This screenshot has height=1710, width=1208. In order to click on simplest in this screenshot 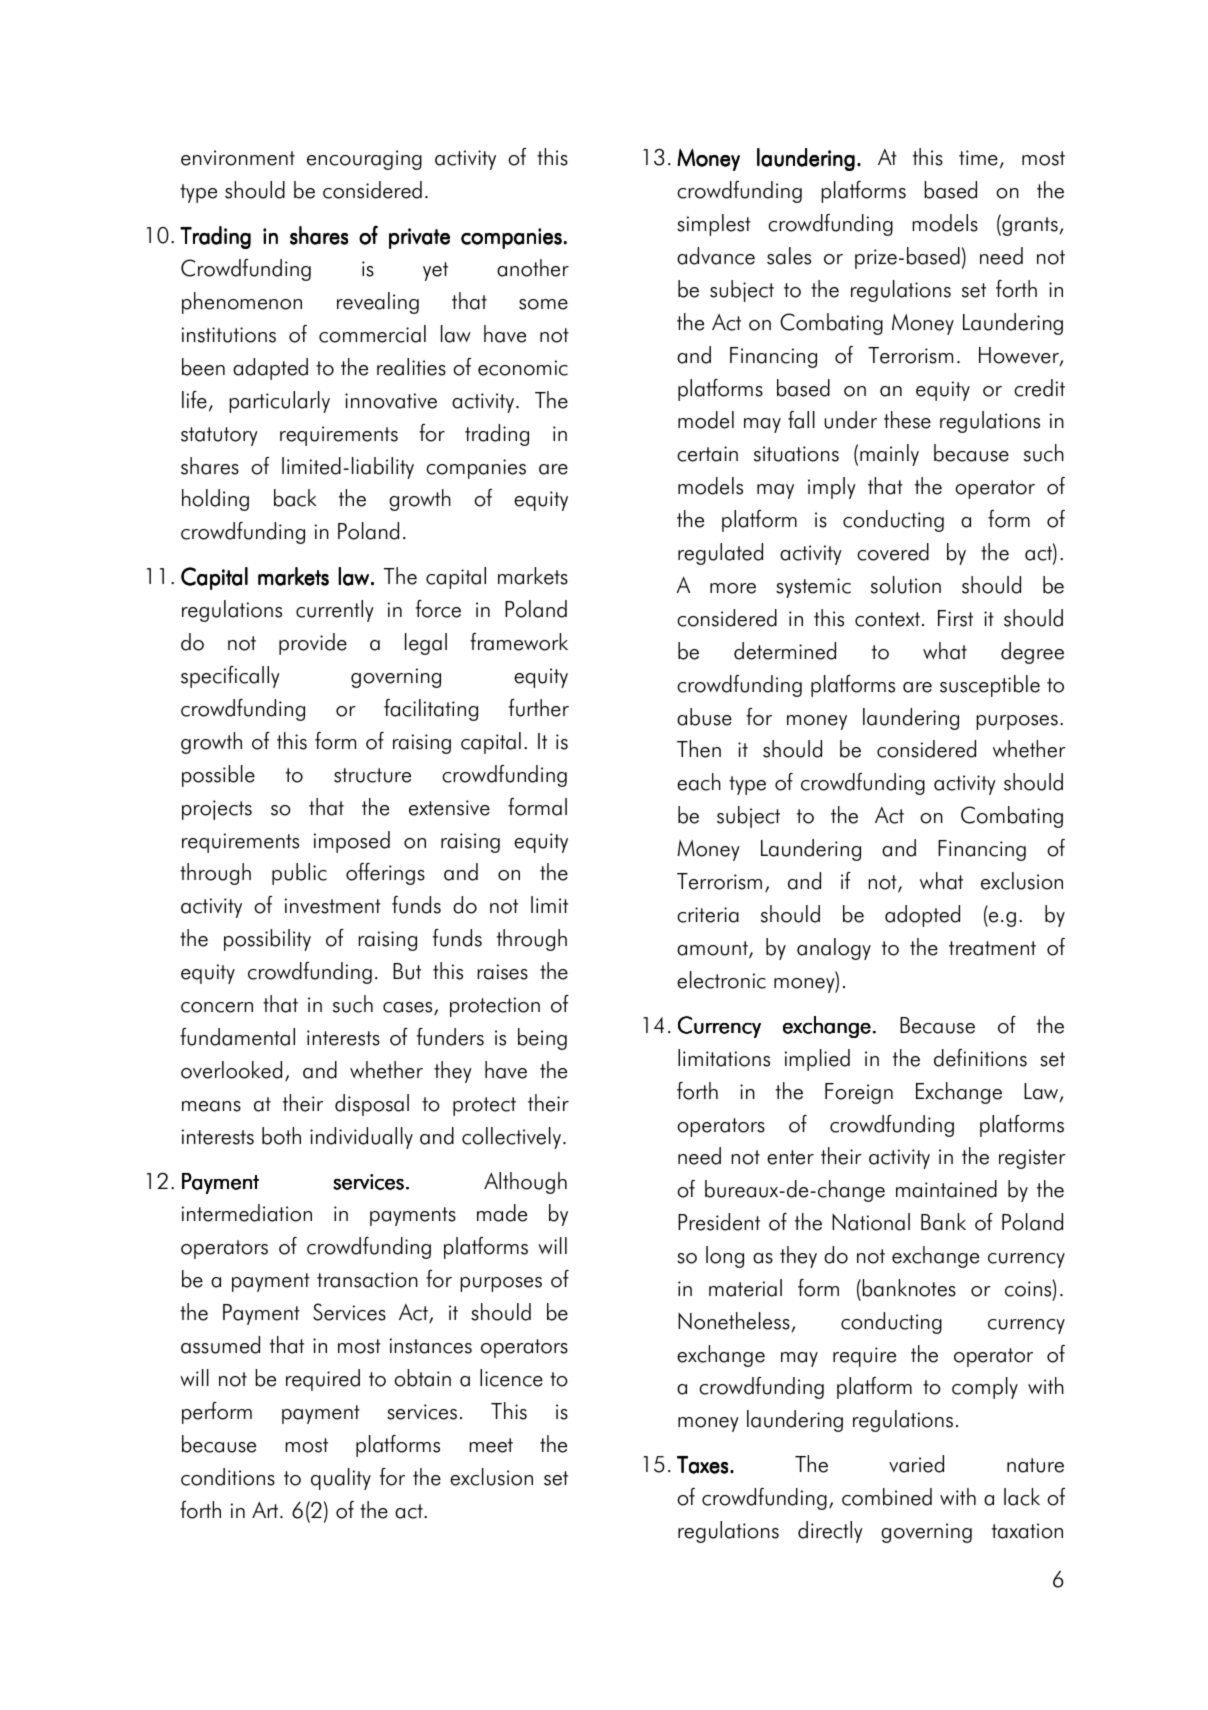, I will do `click(714, 225)`.
